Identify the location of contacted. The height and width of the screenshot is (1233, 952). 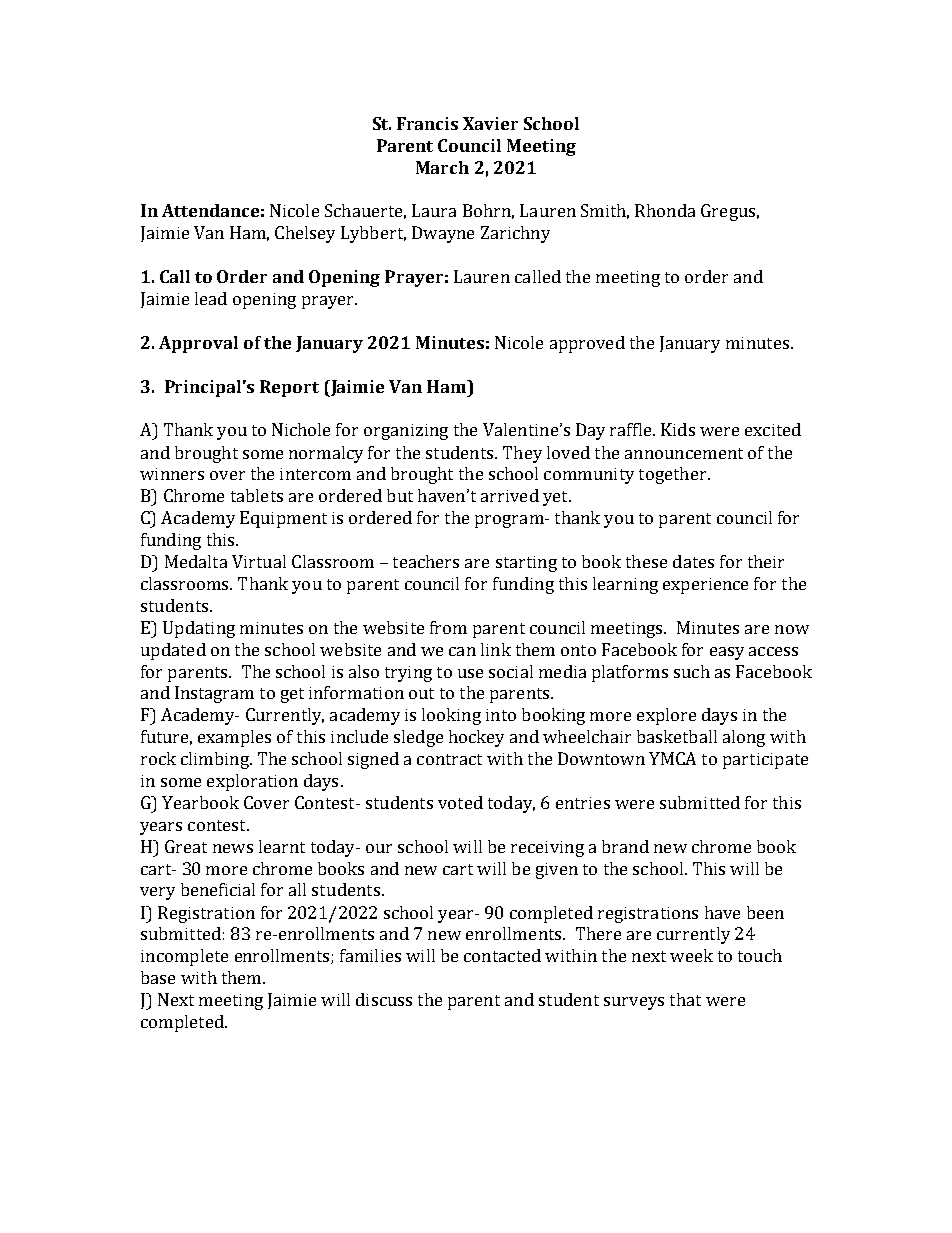
(502, 955).
